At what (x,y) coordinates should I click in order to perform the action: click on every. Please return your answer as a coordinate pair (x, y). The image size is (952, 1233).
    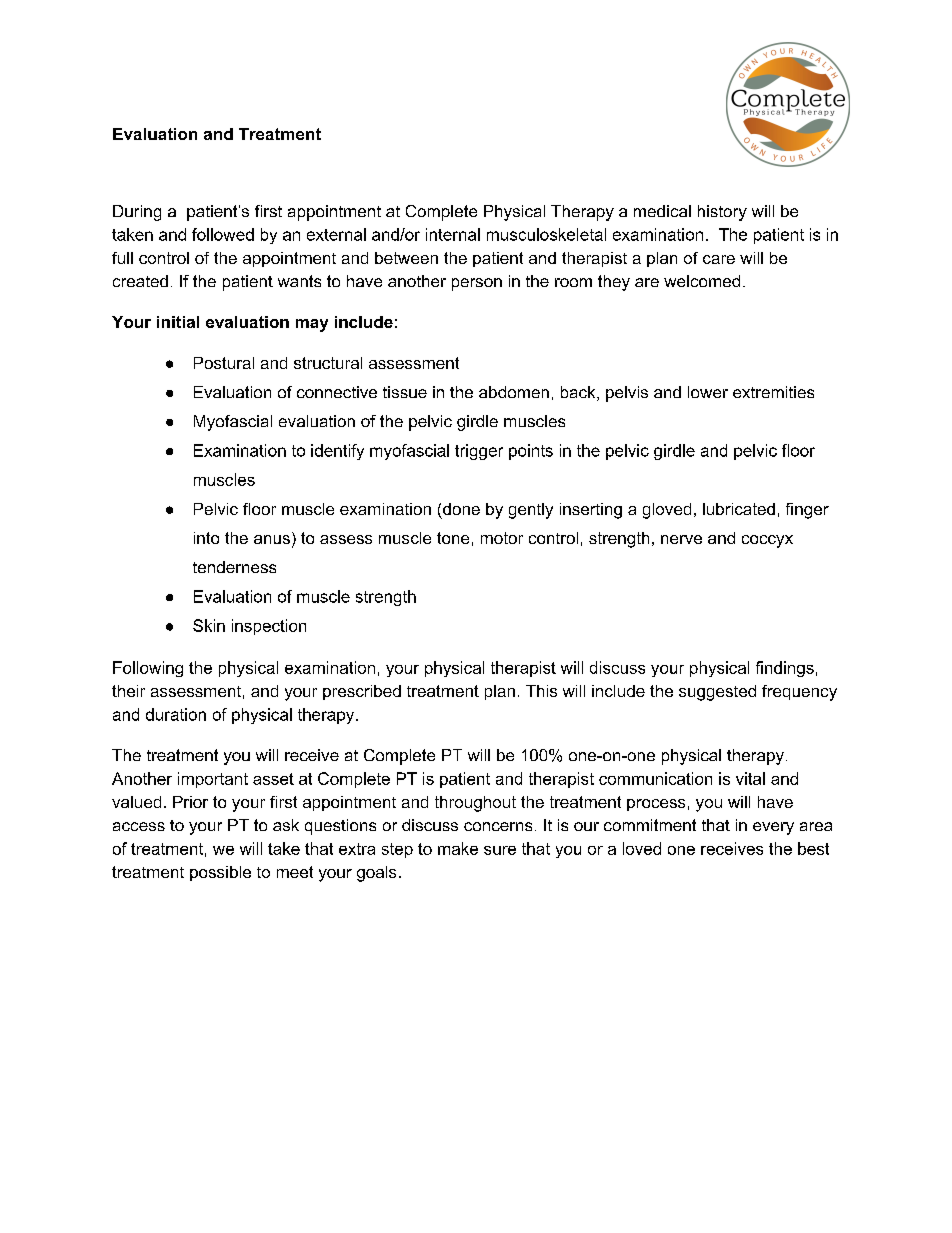
    Looking at the image, I should click on (773, 828).
